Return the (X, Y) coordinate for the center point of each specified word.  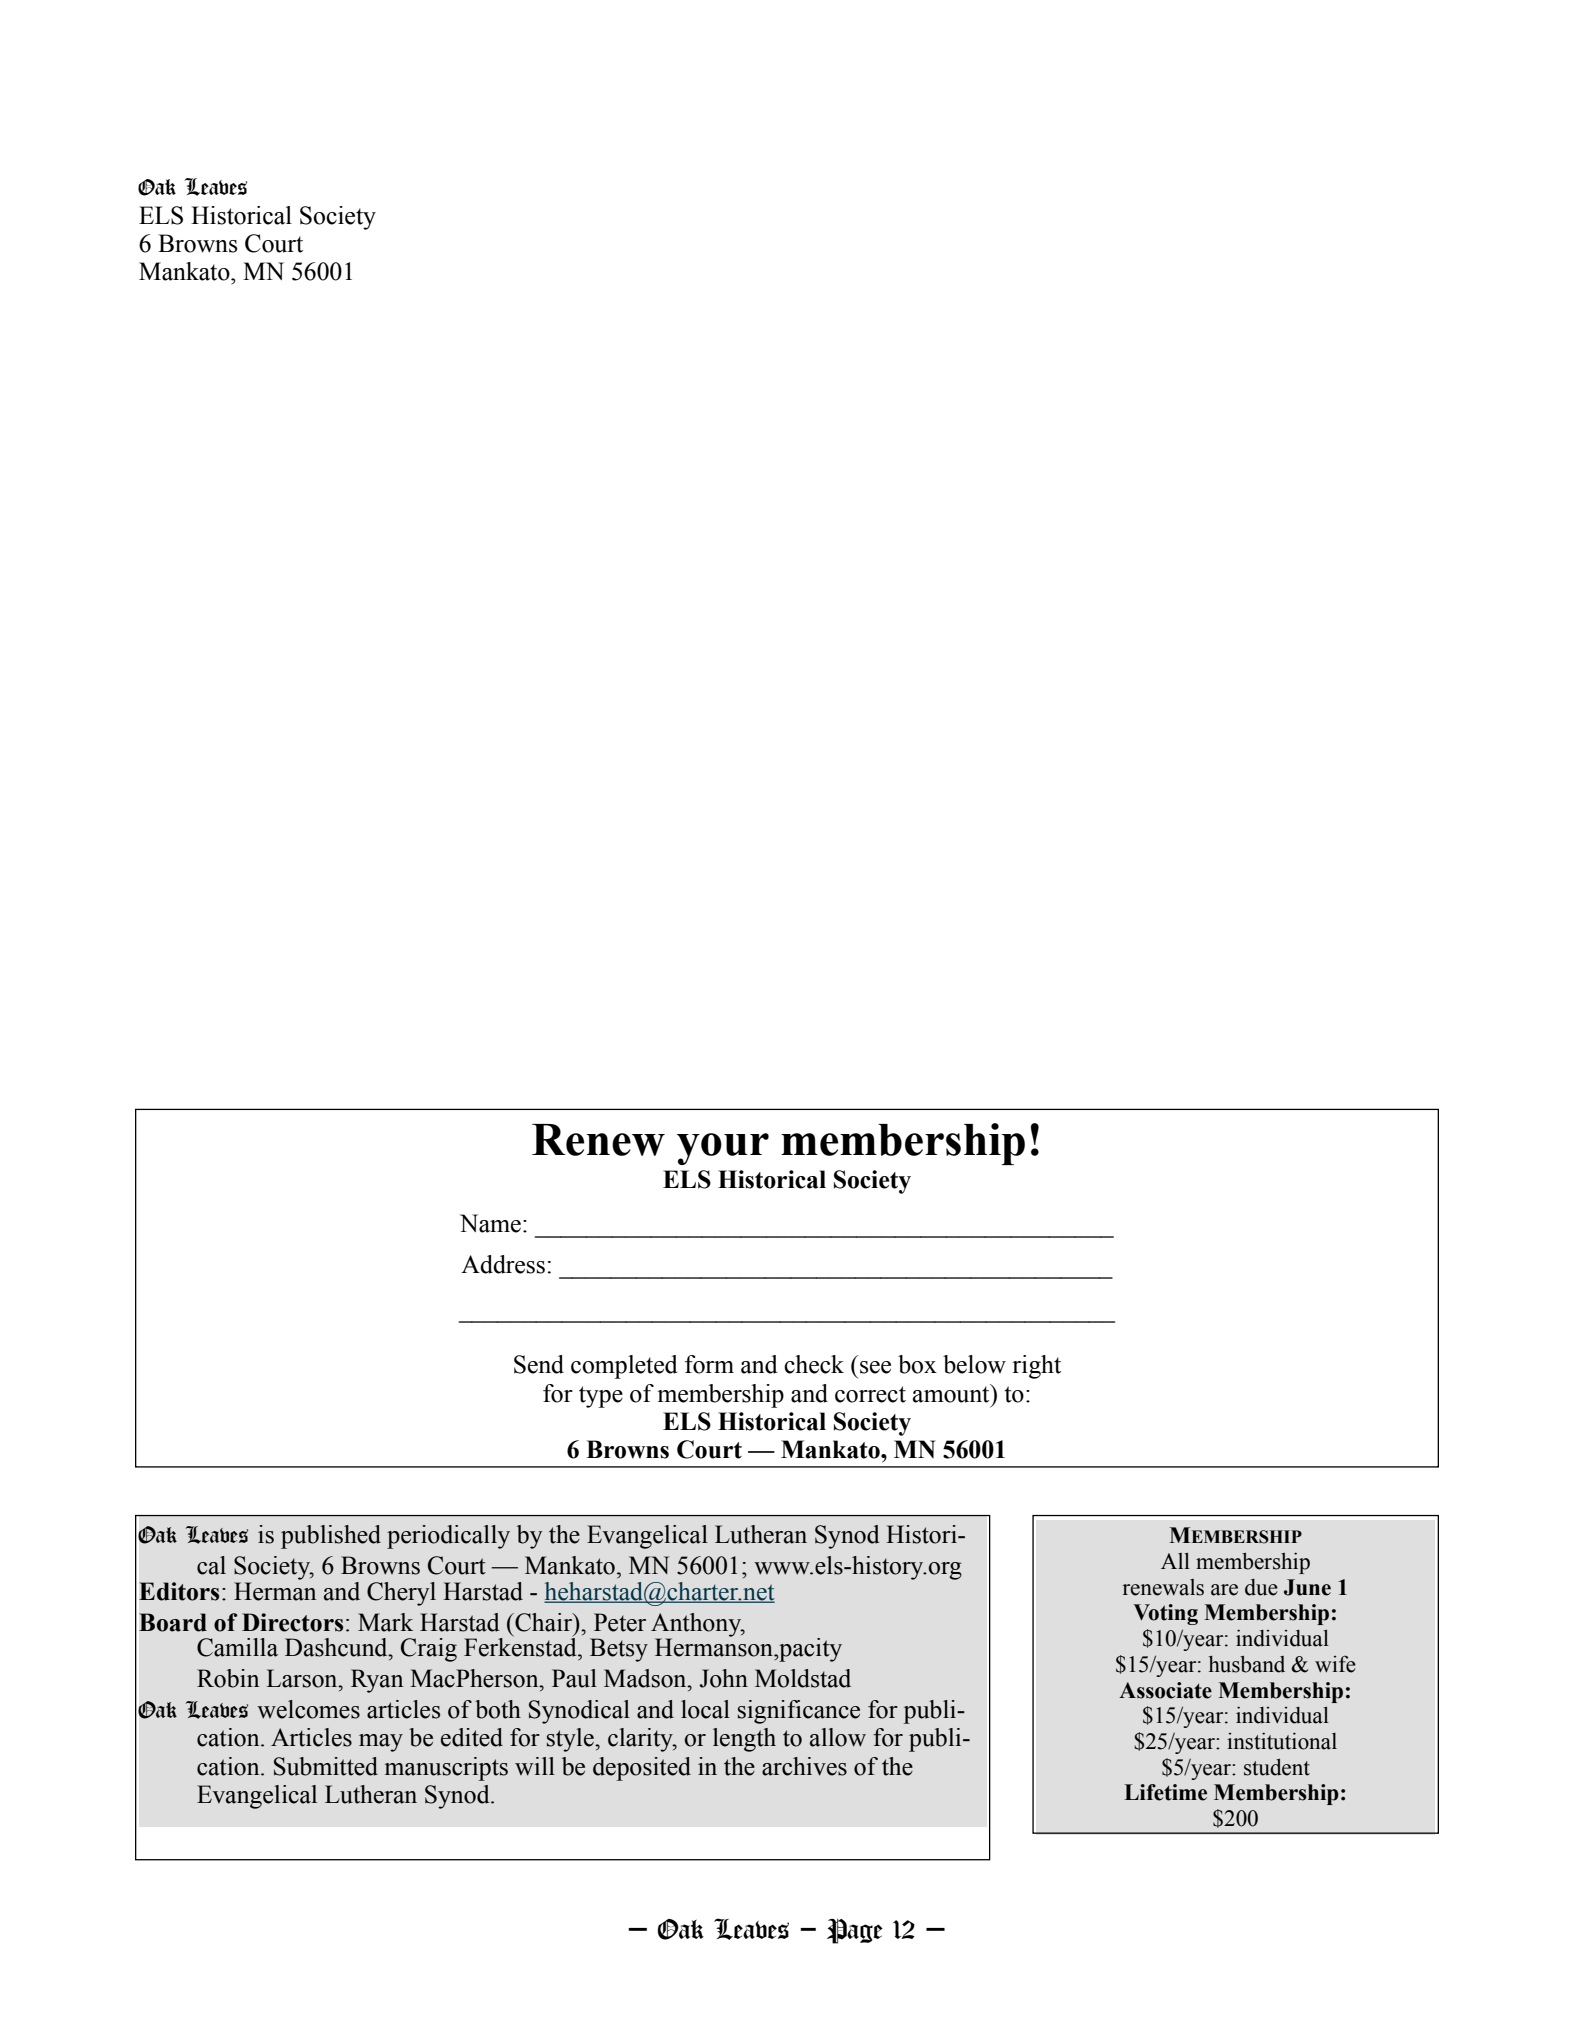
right (1036, 1367)
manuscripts (446, 1769)
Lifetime (1165, 1792)
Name (490, 1223)
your (723, 1149)
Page (855, 1931)
